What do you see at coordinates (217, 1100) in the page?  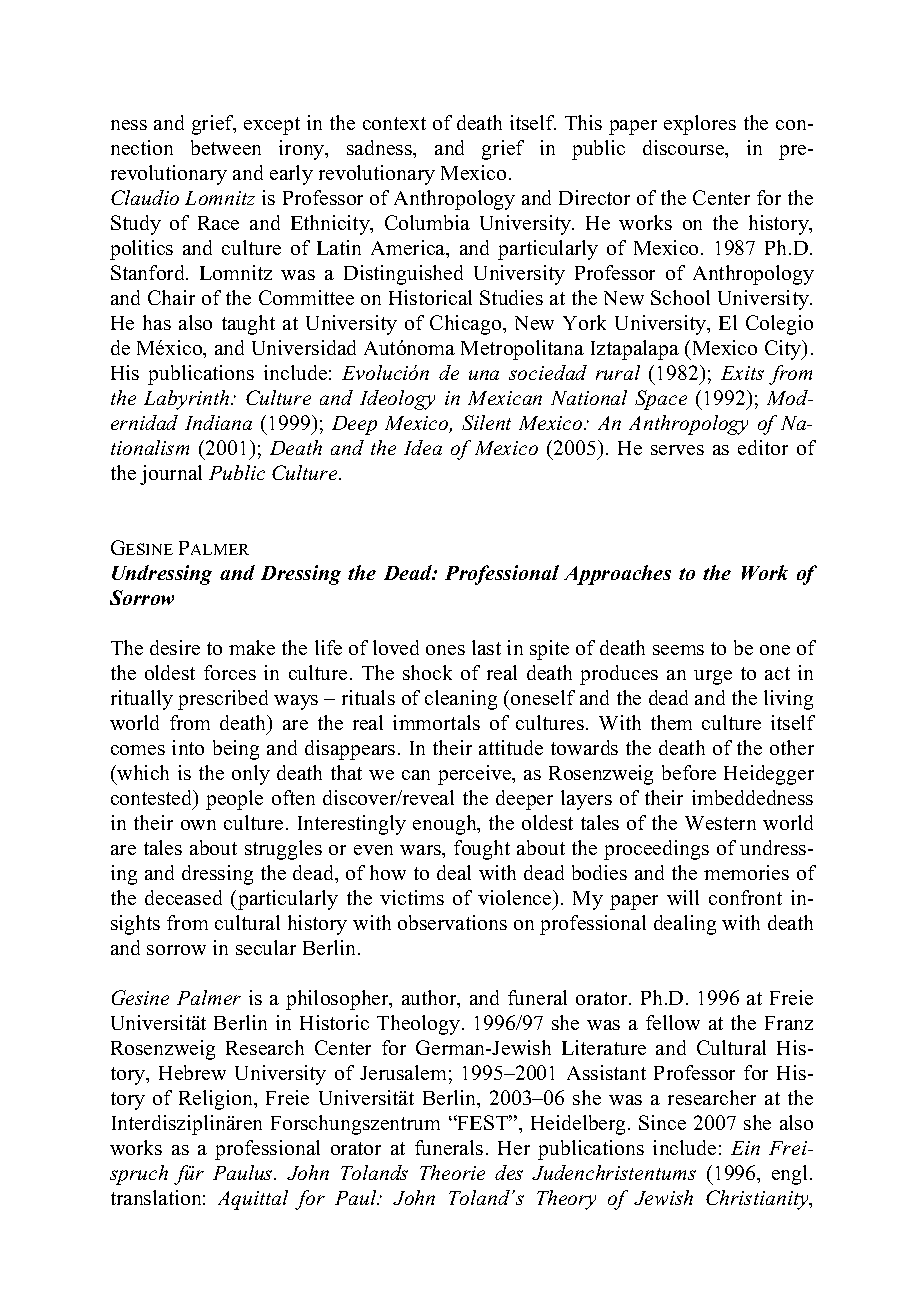 I see `Religion` at bounding box center [217, 1100].
